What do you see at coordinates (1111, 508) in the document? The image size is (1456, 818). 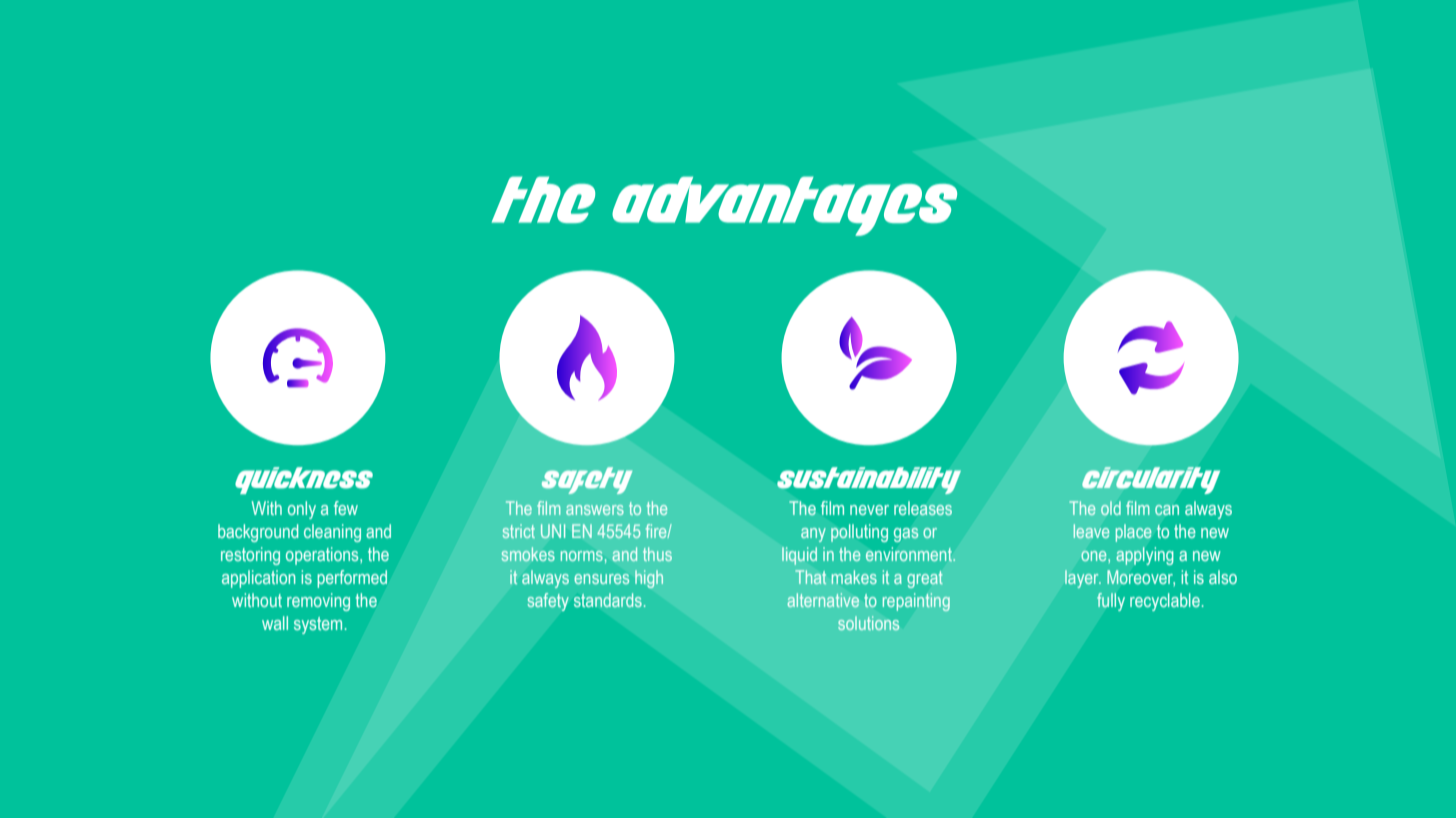 I see `old` at bounding box center [1111, 508].
